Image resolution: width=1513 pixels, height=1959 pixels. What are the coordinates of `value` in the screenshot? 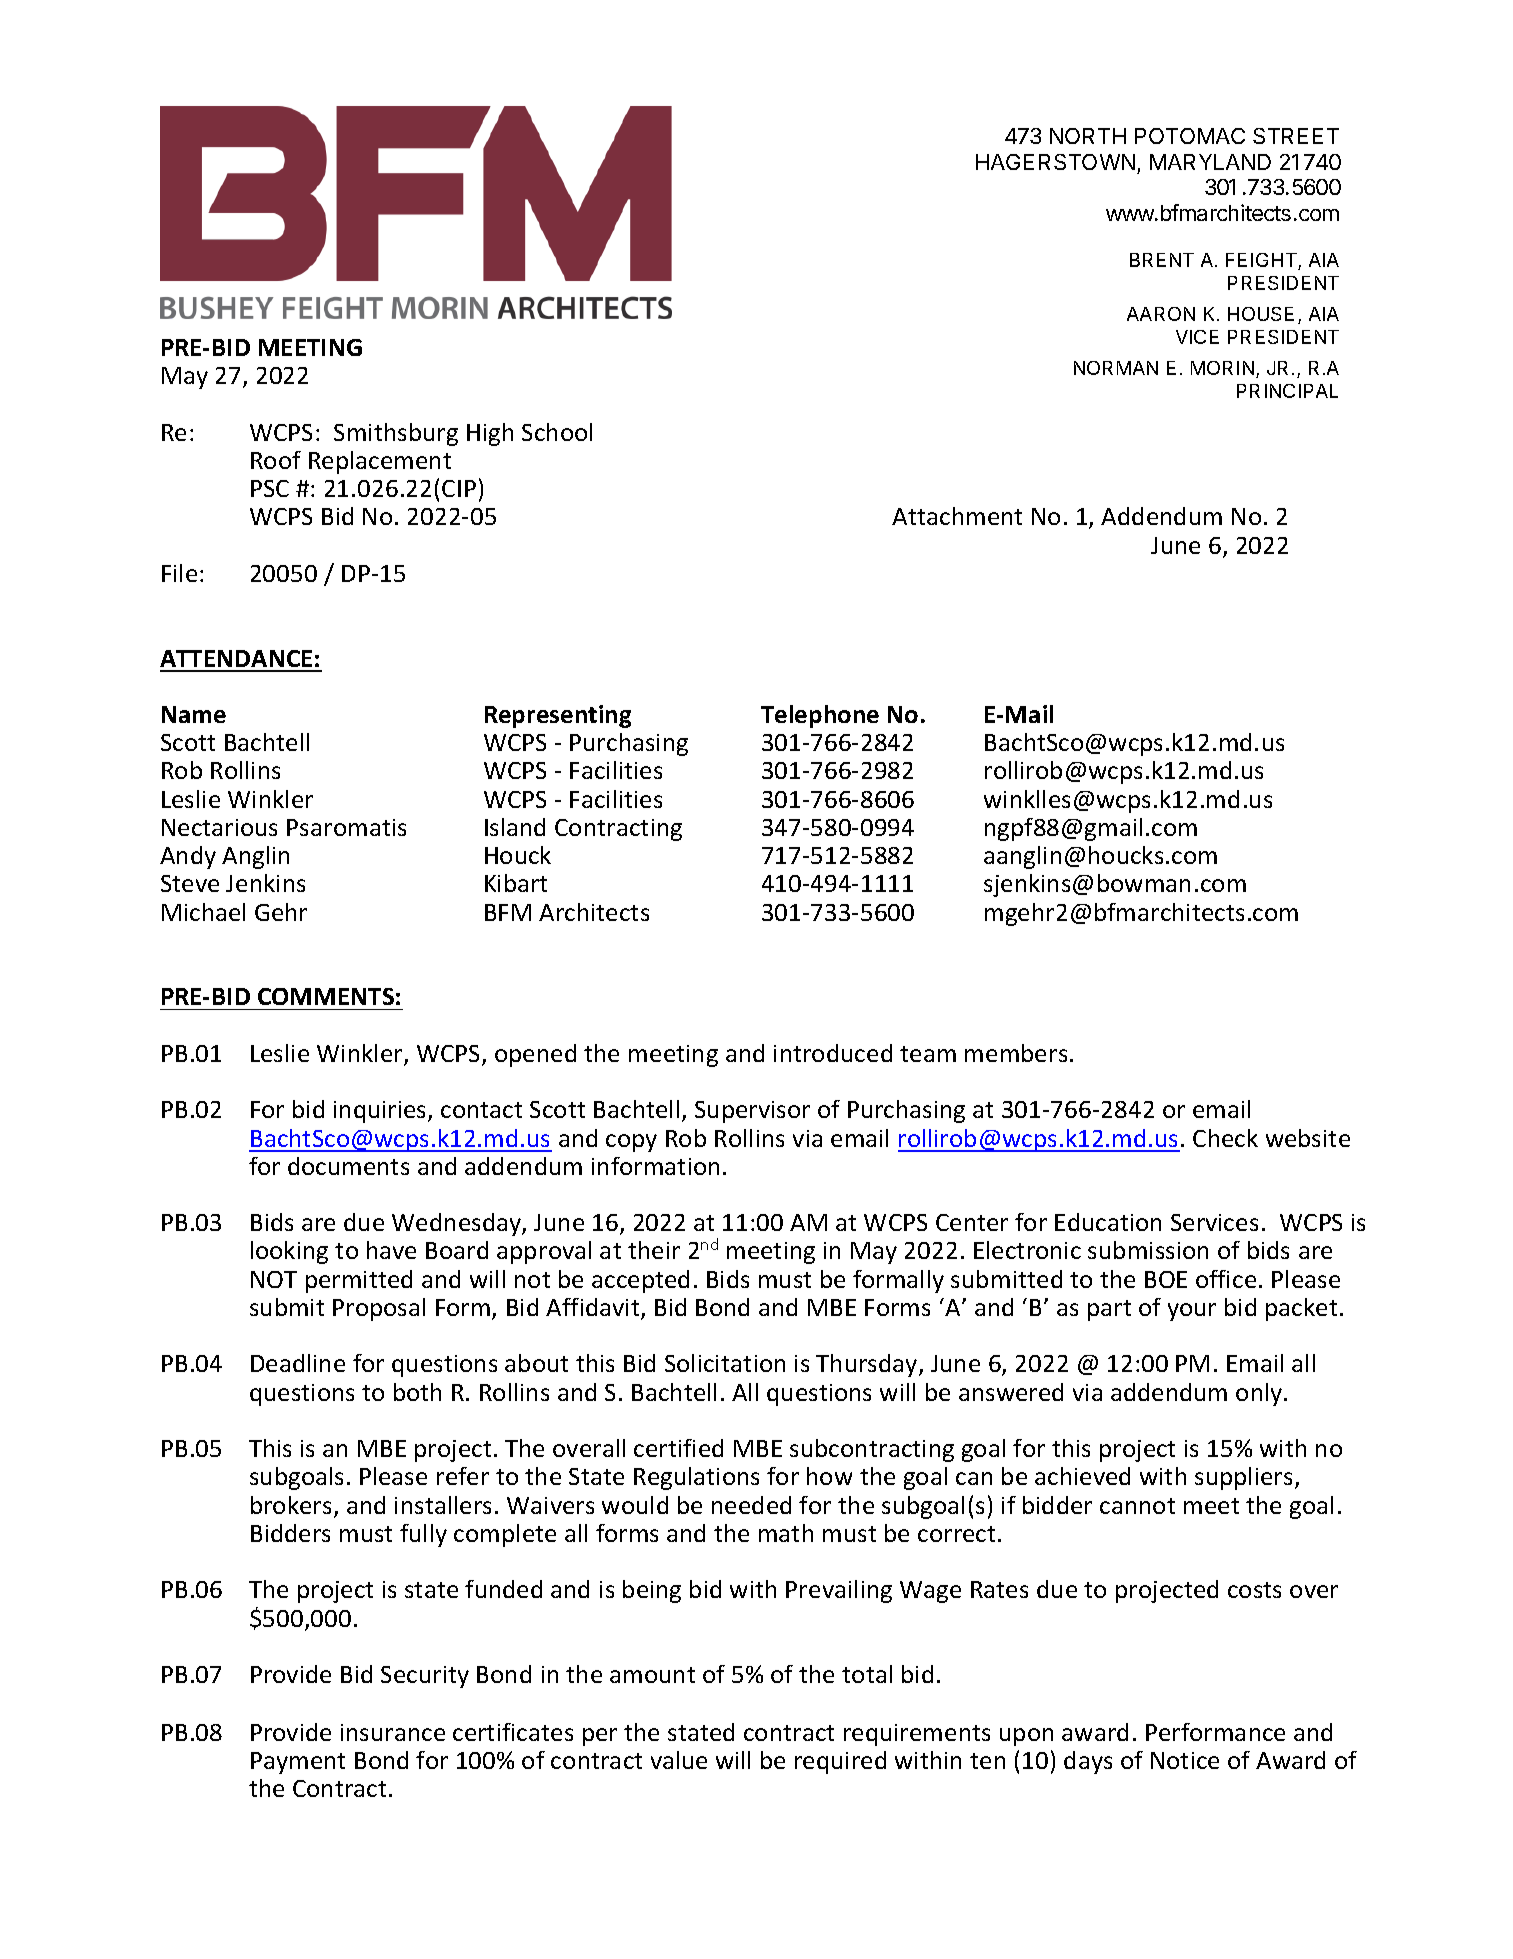 It's located at (679, 1760).
